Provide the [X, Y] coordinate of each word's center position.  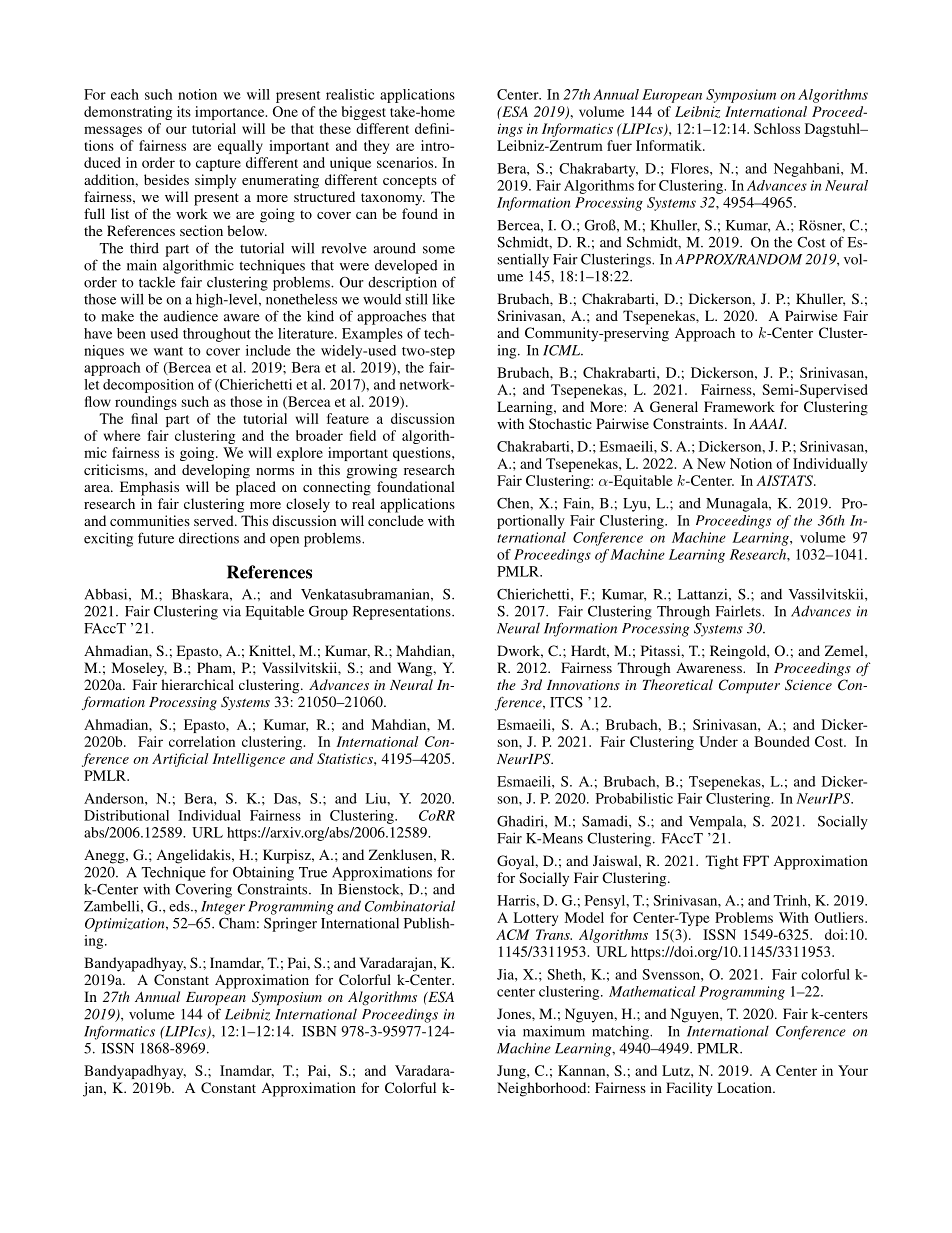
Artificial [180, 760]
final [144, 418]
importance [231, 113]
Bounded [782, 741]
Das [286, 798]
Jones [515, 1013]
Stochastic [560, 423]
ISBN [319, 1031]
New [711, 463]
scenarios [406, 162]
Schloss [777, 128]
